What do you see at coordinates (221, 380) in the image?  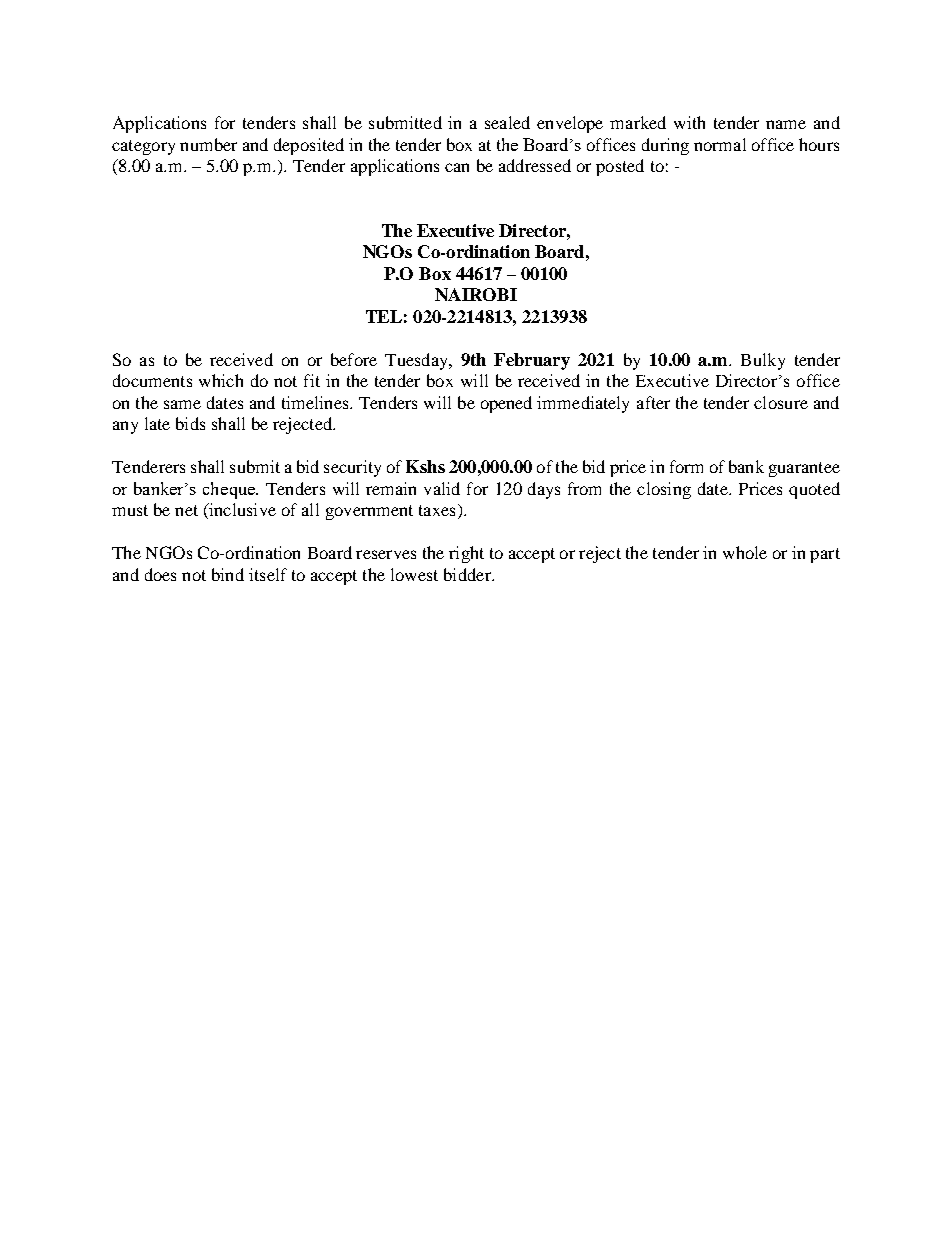 I see `which` at bounding box center [221, 380].
